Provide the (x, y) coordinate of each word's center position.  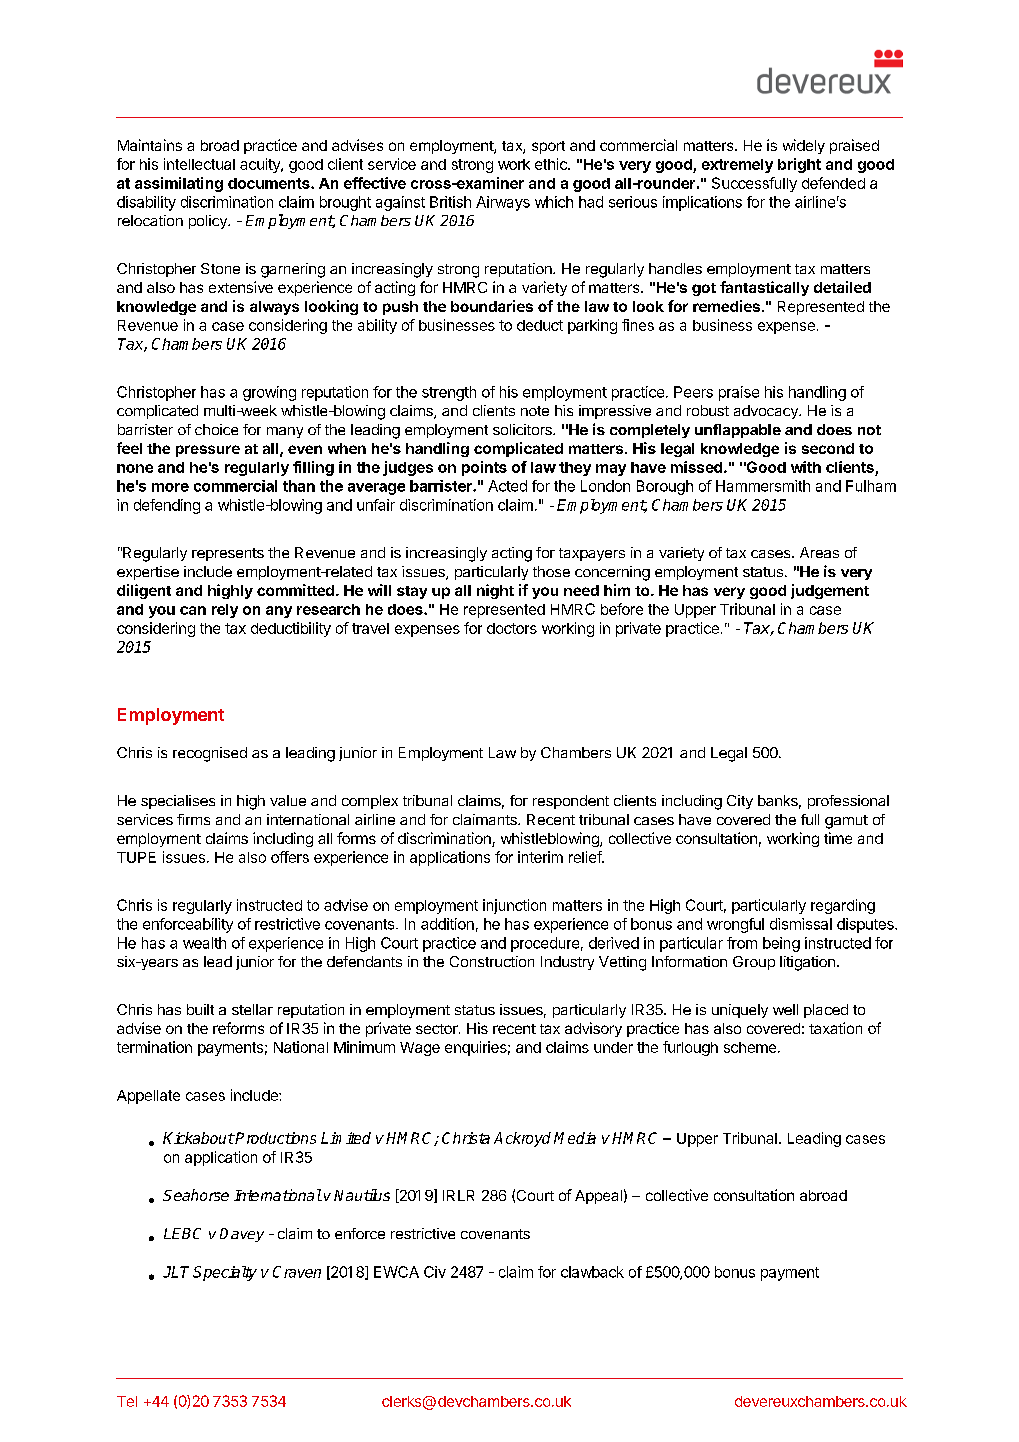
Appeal (598, 1197)
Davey (242, 1235)
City (740, 802)
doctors (512, 628)
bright (799, 165)
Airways (503, 203)
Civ (435, 1272)
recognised (210, 754)
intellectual (199, 164)
